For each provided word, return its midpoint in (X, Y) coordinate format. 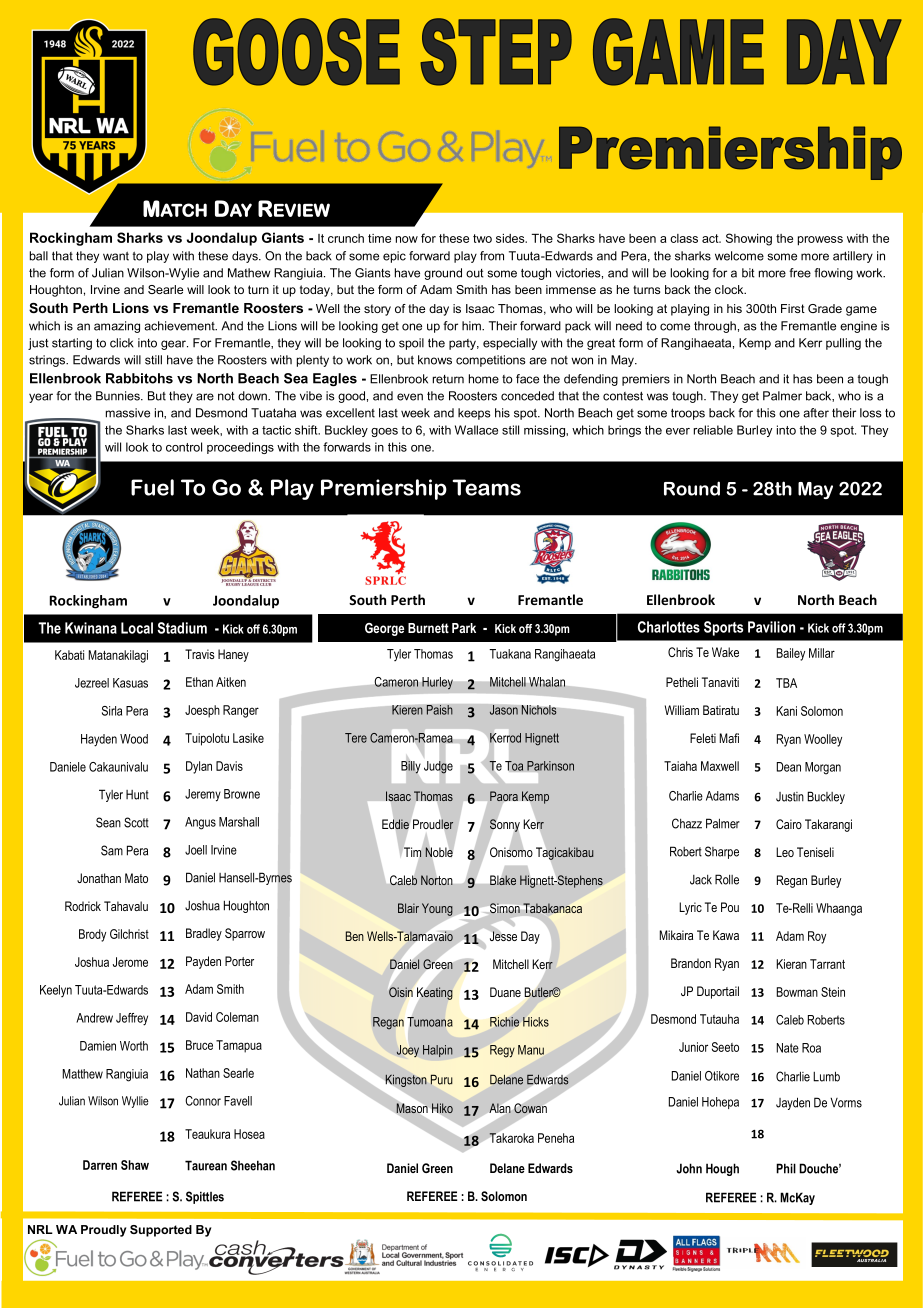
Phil (786, 1168)
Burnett (428, 628)
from (492, 256)
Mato (136, 878)
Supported (161, 1231)
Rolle (727, 879)
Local (137, 628)
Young (438, 910)
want (116, 256)
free (800, 273)
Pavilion (771, 627)
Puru (442, 1079)
